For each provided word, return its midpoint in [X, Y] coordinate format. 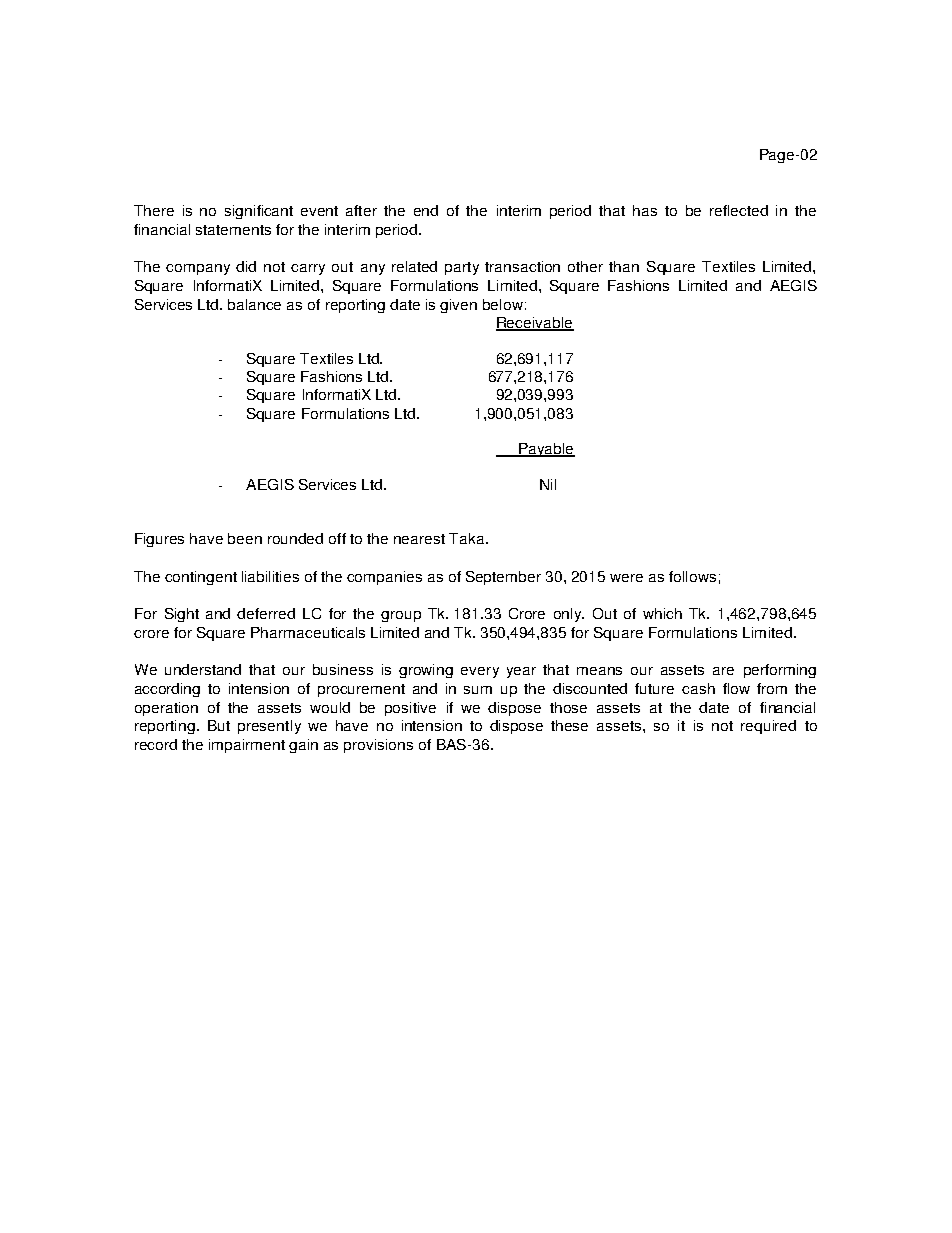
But [219, 725]
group [401, 616]
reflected [739, 210]
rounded [295, 538]
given [458, 306]
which [662, 613]
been [245, 538]
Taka [468, 538]
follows [692, 576]
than [624, 266]
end [426, 210]
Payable [546, 450]
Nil [548, 484]
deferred [266, 613]
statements [233, 230]
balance [254, 304]
